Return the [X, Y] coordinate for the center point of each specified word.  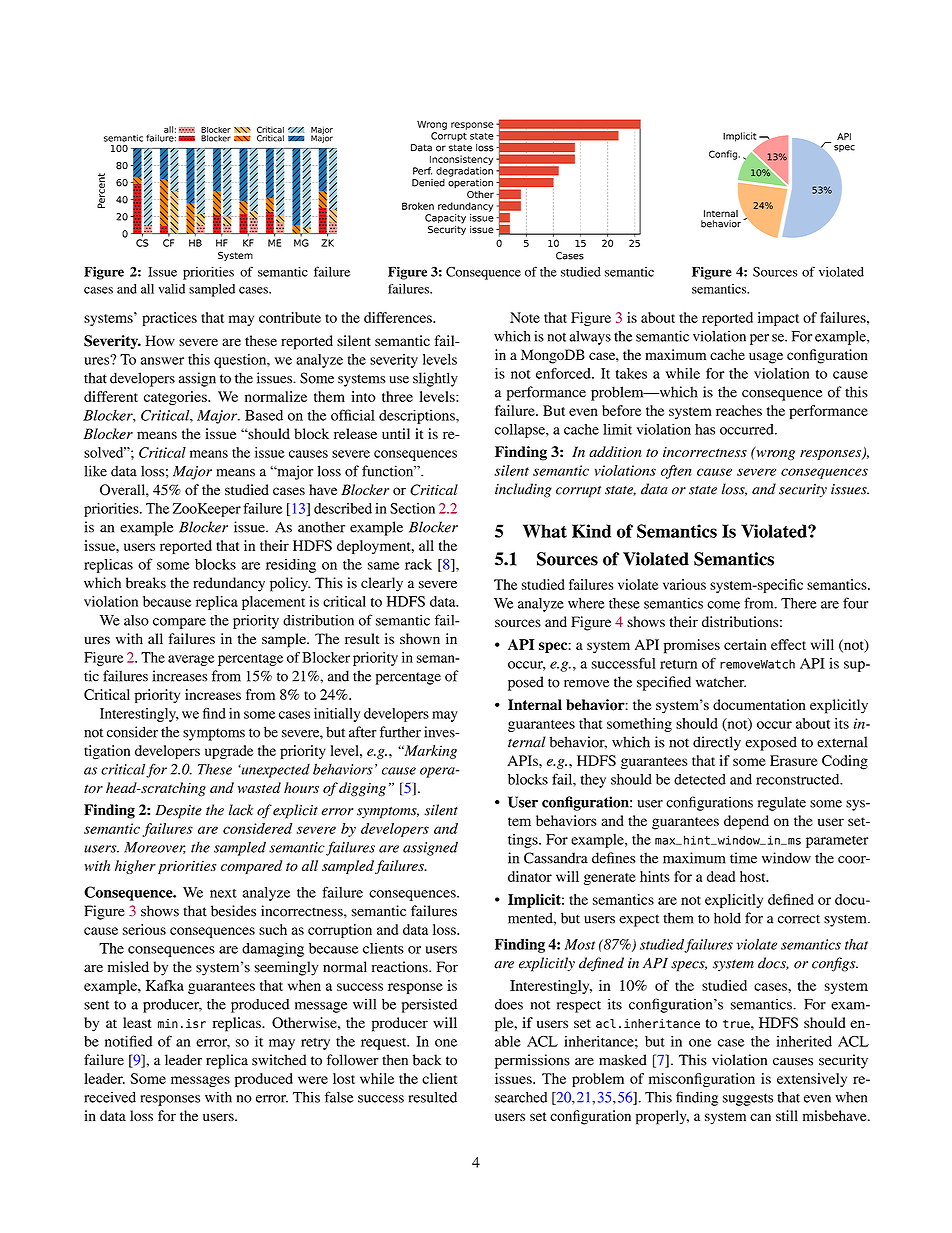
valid [172, 289]
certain [745, 644]
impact [778, 319]
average [191, 660]
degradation [464, 172]
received [110, 1097]
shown [420, 638]
